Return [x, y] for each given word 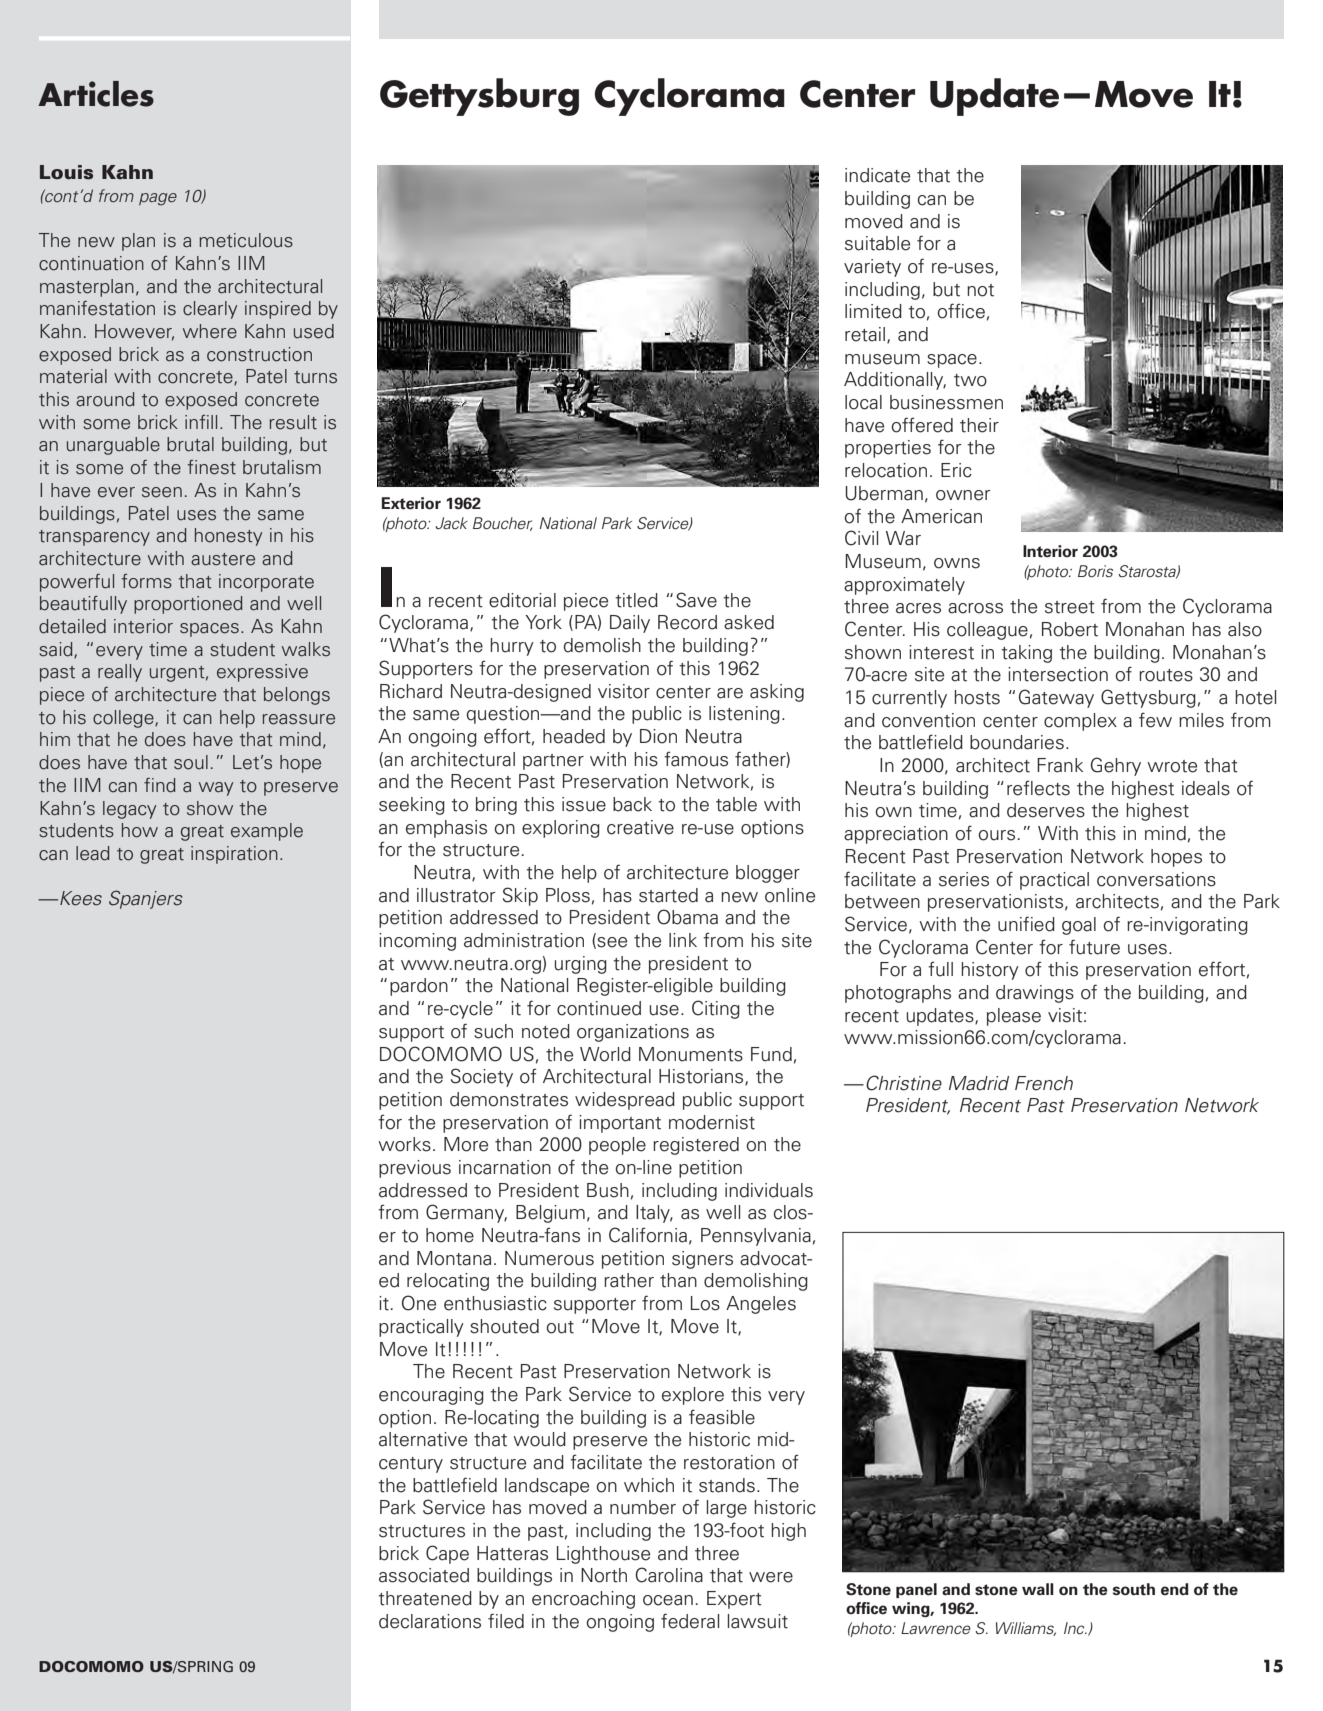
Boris [1095, 571]
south [1134, 1589]
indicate [877, 175]
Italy [654, 1214]
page [158, 199]
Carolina [669, 1575]
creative [640, 827]
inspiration [234, 855]
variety [872, 268]
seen [162, 492]
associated [424, 1575]
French [1044, 1083]
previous [415, 1169]
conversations [1156, 879]
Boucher [503, 524]
